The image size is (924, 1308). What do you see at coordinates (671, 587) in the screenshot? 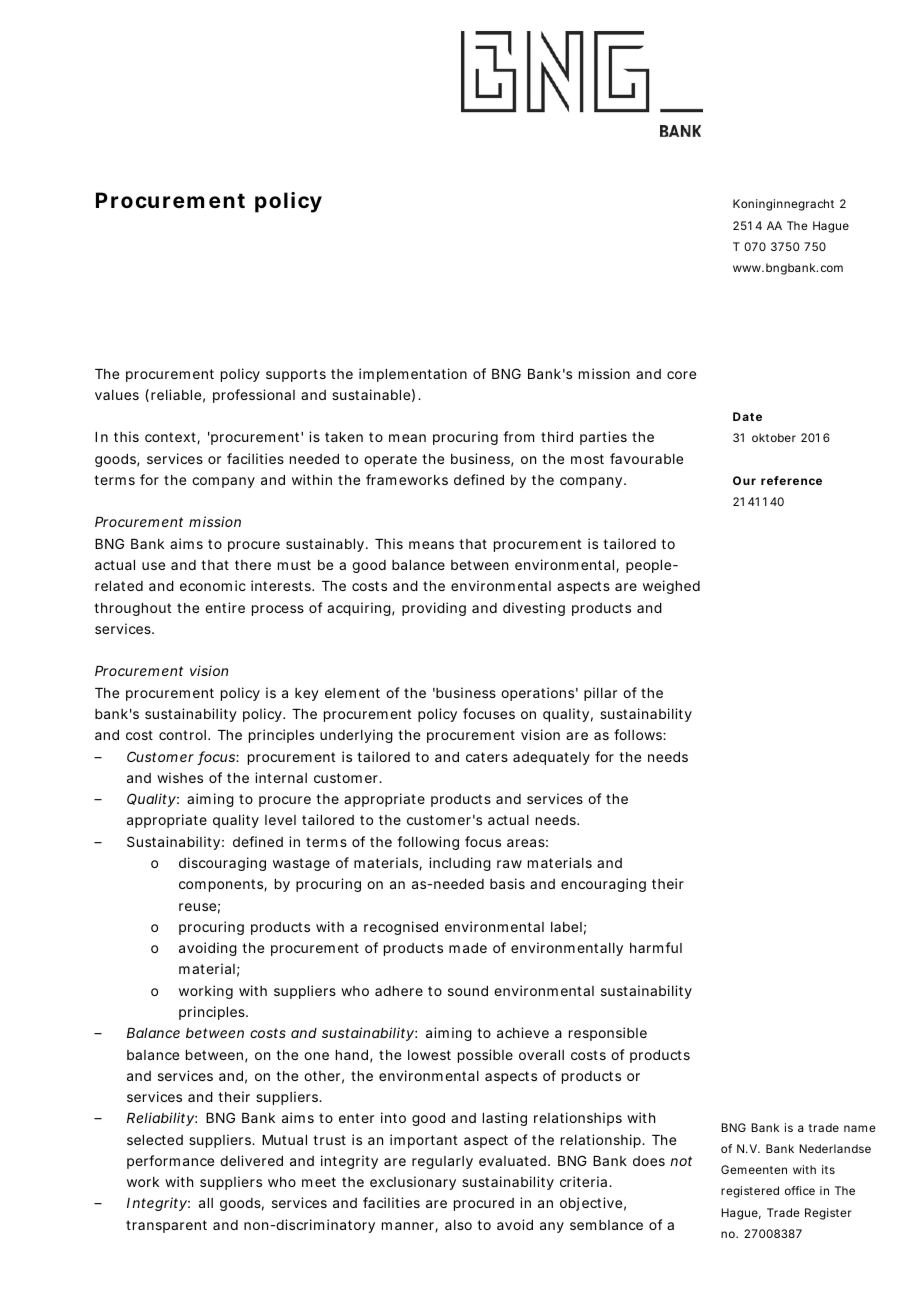
I see `weighed` at bounding box center [671, 587].
